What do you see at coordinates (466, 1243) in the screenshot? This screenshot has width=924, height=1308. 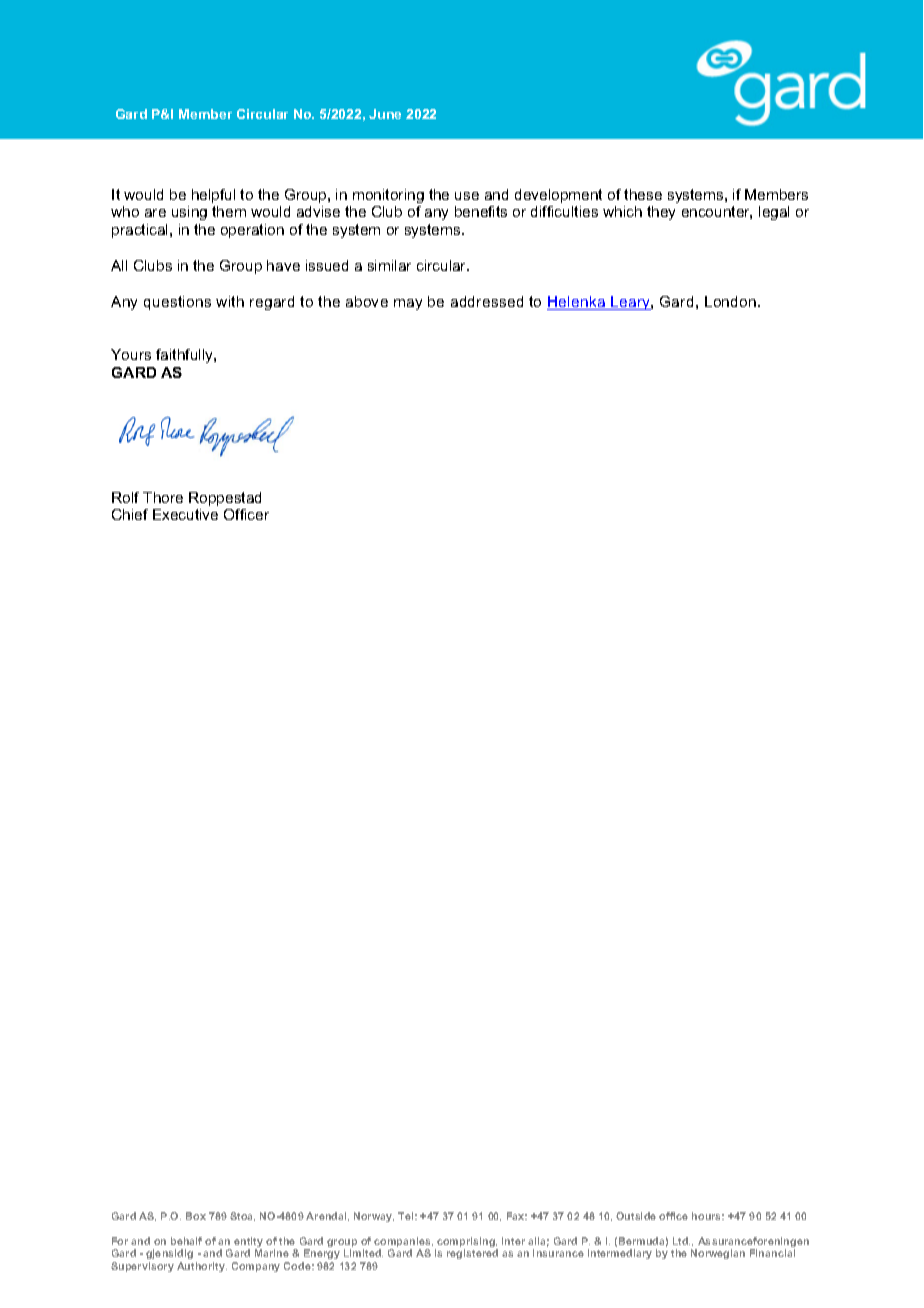 I see `comprising` at bounding box center [466, 1243].
